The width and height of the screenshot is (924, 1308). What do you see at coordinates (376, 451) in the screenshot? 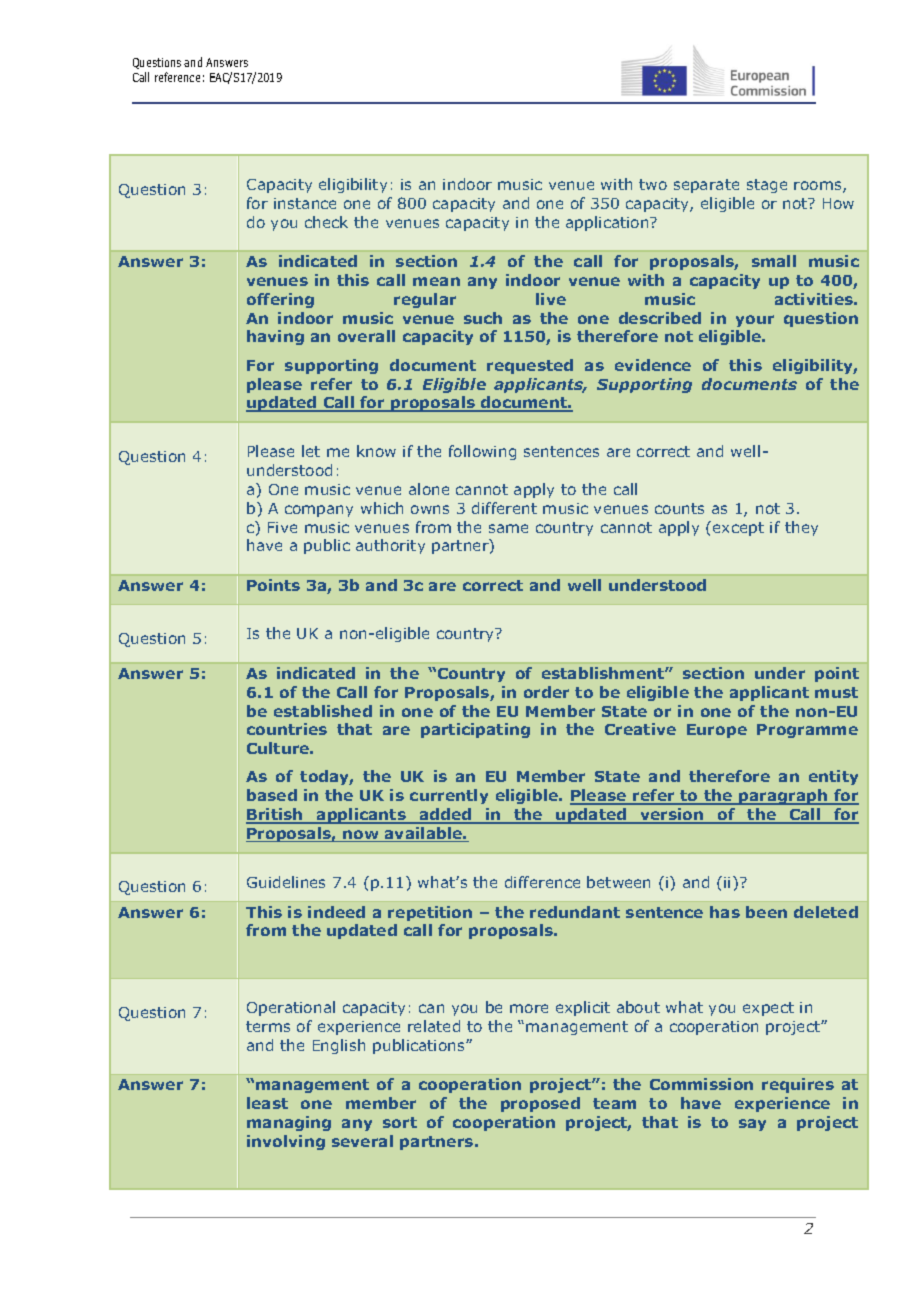
I see `know` at bounding box center [376, 451].
